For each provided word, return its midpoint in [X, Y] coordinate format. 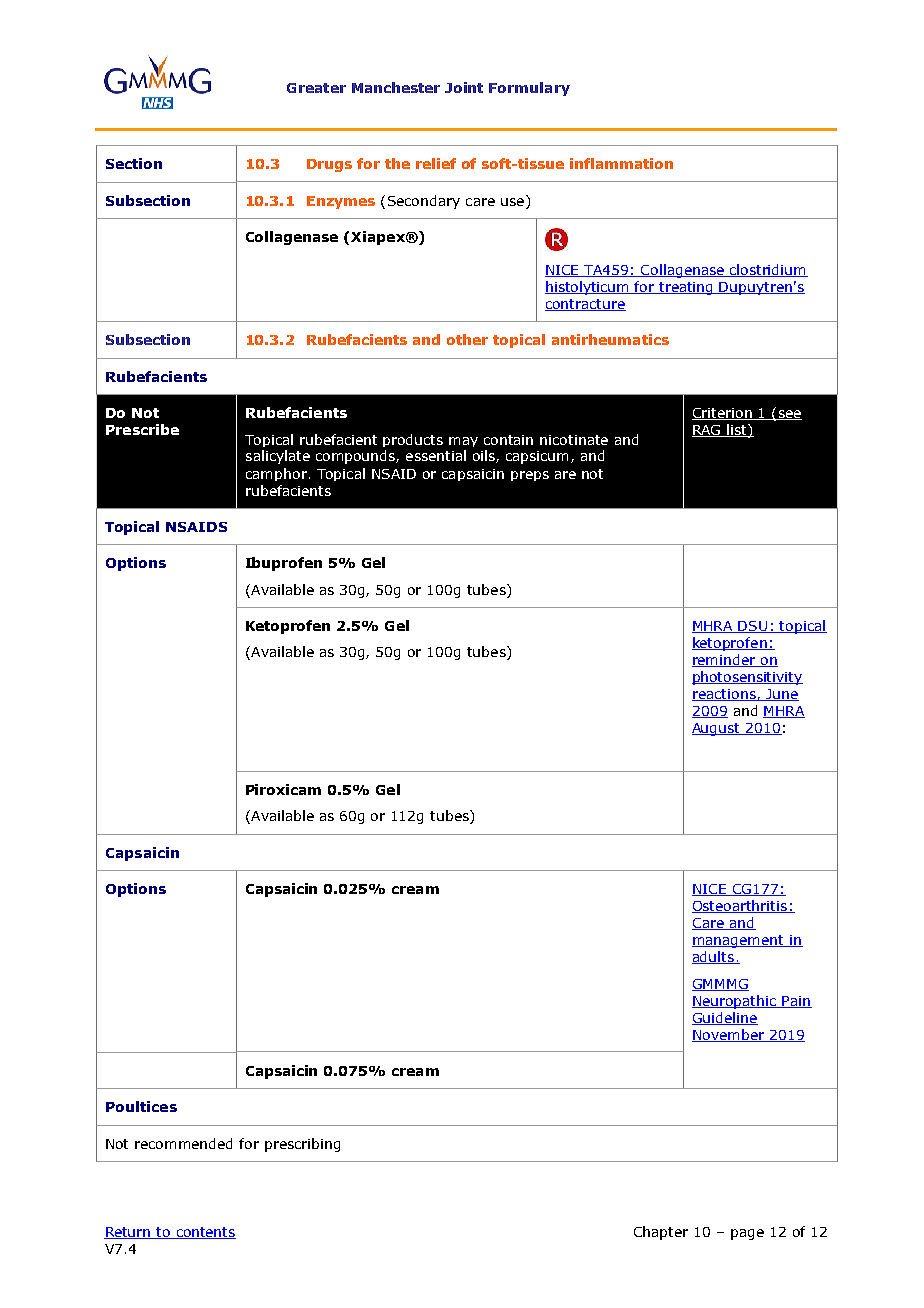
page [747, 1234]
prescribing [302, 1145]
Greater [316, 88]
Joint [464, 87]
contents [205, 1233]
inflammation [621, 163]
